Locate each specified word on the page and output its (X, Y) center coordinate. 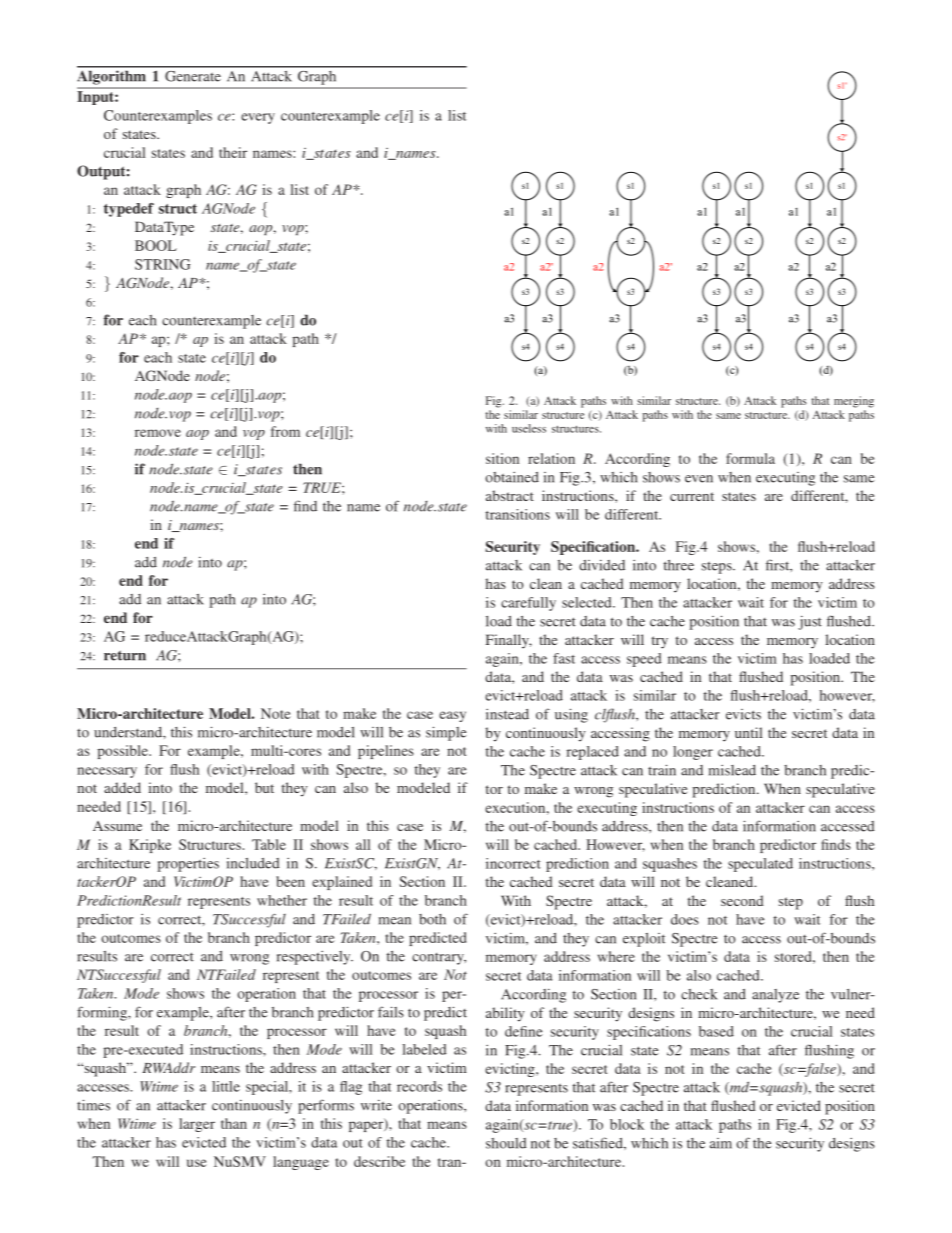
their (233, 152)
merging (854, 402)
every (258, 118)
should (506, 1143)
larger (197, 1125)
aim (721, 1143)
